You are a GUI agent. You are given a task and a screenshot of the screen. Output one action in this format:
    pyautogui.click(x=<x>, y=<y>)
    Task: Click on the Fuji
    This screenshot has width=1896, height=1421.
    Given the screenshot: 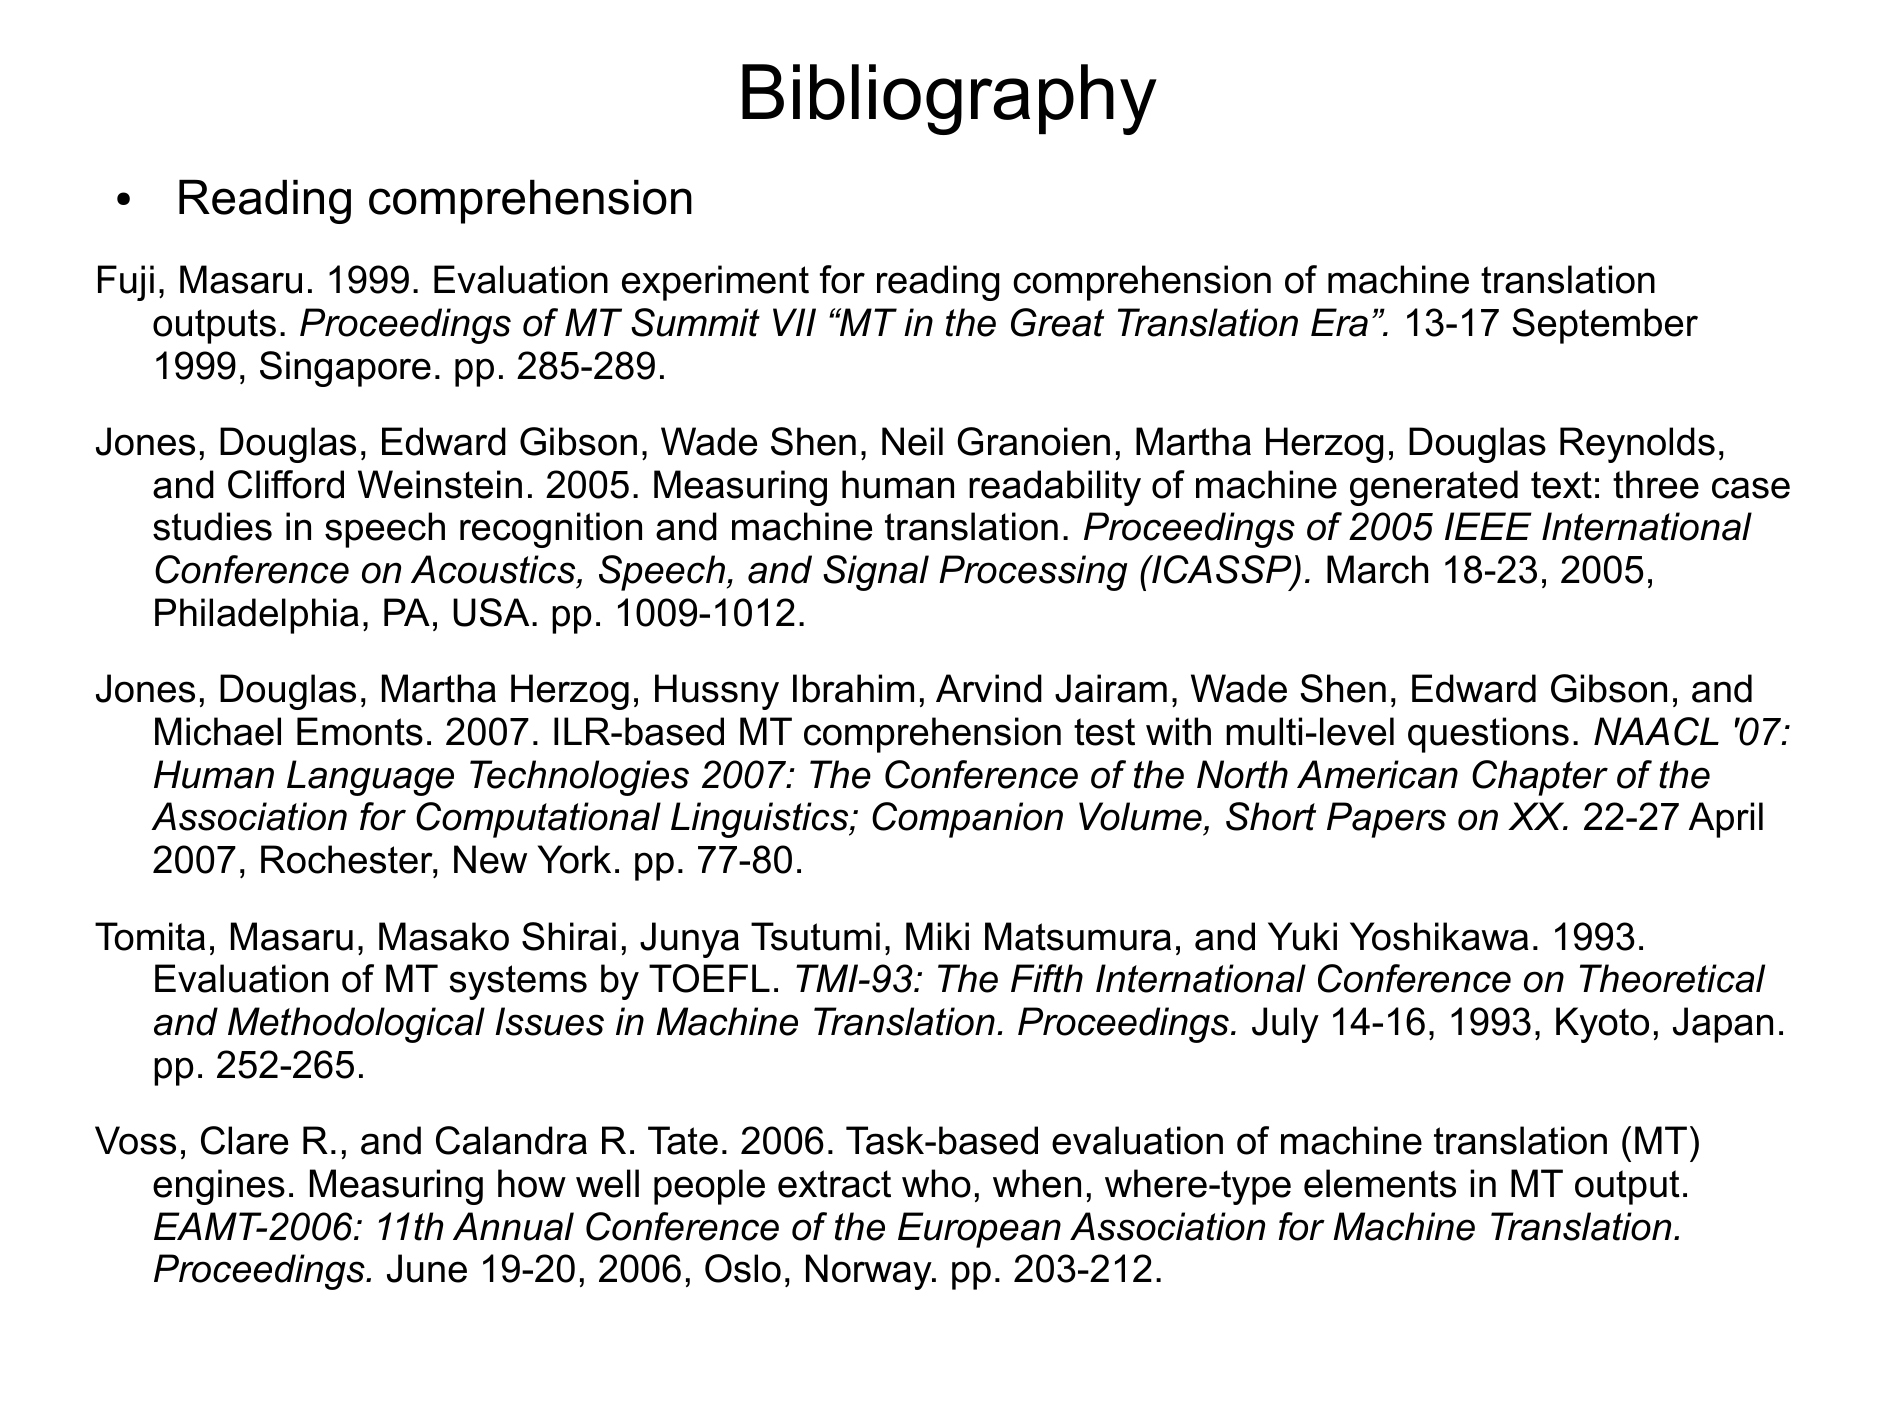 What is the action you would take?
    pyautogui.click(x=126, y=283)
